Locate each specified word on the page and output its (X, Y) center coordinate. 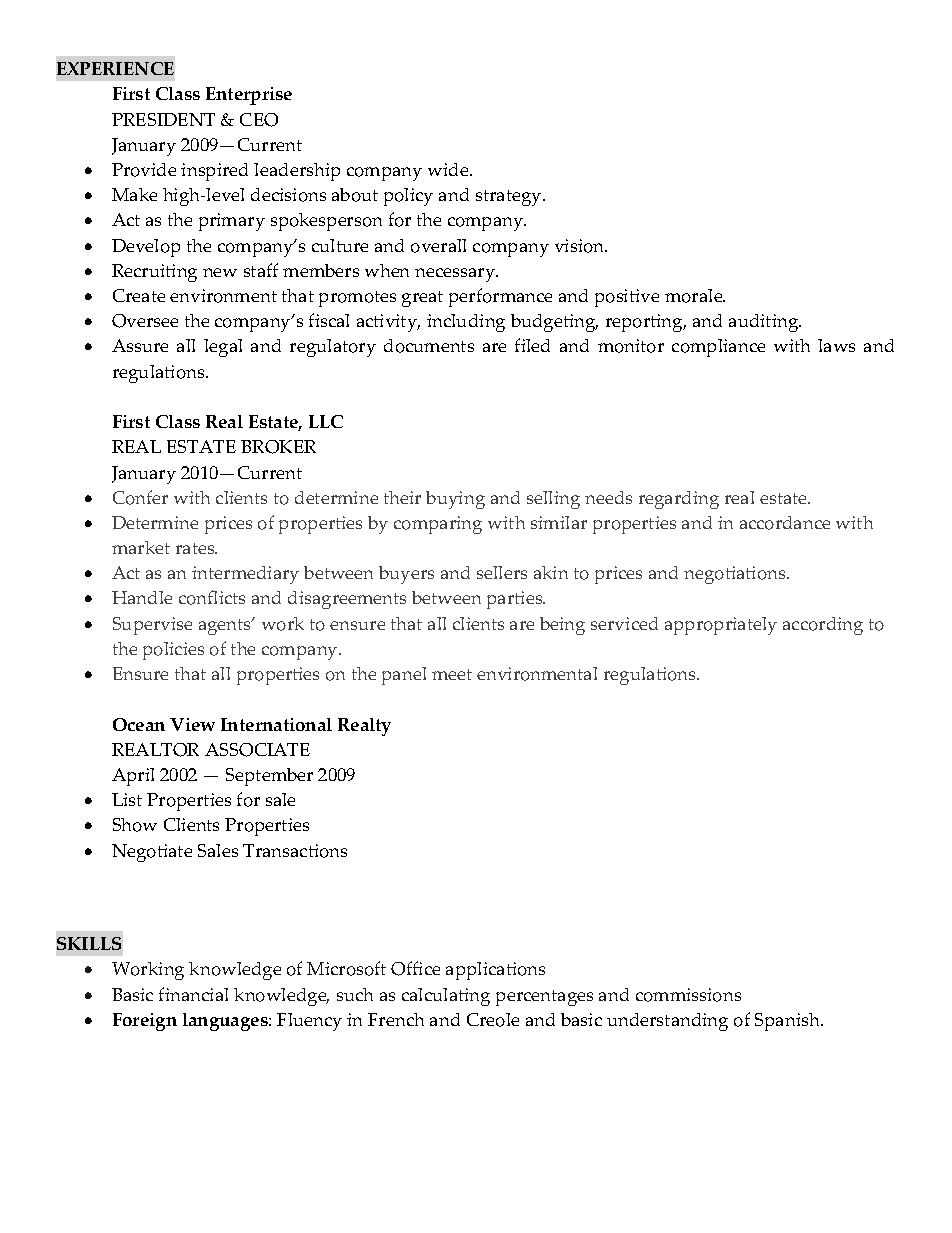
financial (193, 994)
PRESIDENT (163, 119)
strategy (510, 198)
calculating (446, 997)
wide (449, 169)
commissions (688, 995)
